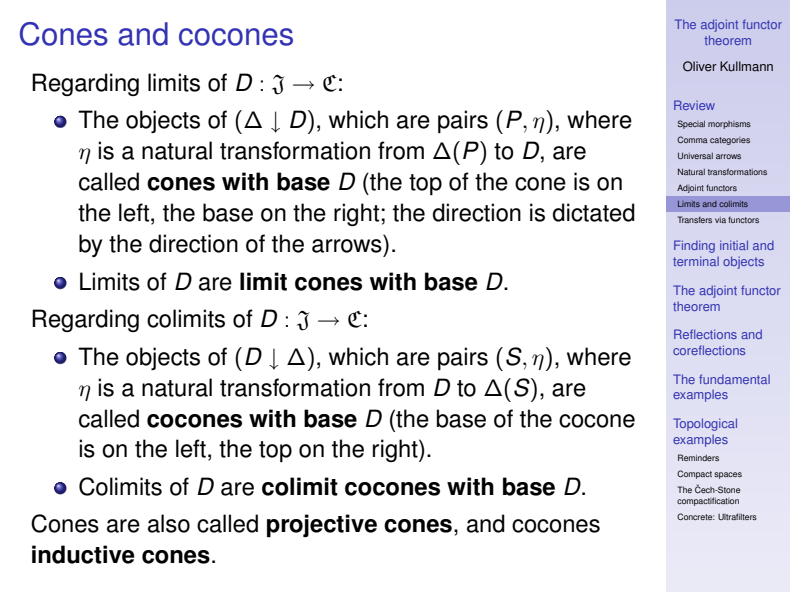 The width and height of the image is (790, 592). What do you see at coordinates (691, 124) in the image?
I see `Special` at bounding box center [691, 124].
